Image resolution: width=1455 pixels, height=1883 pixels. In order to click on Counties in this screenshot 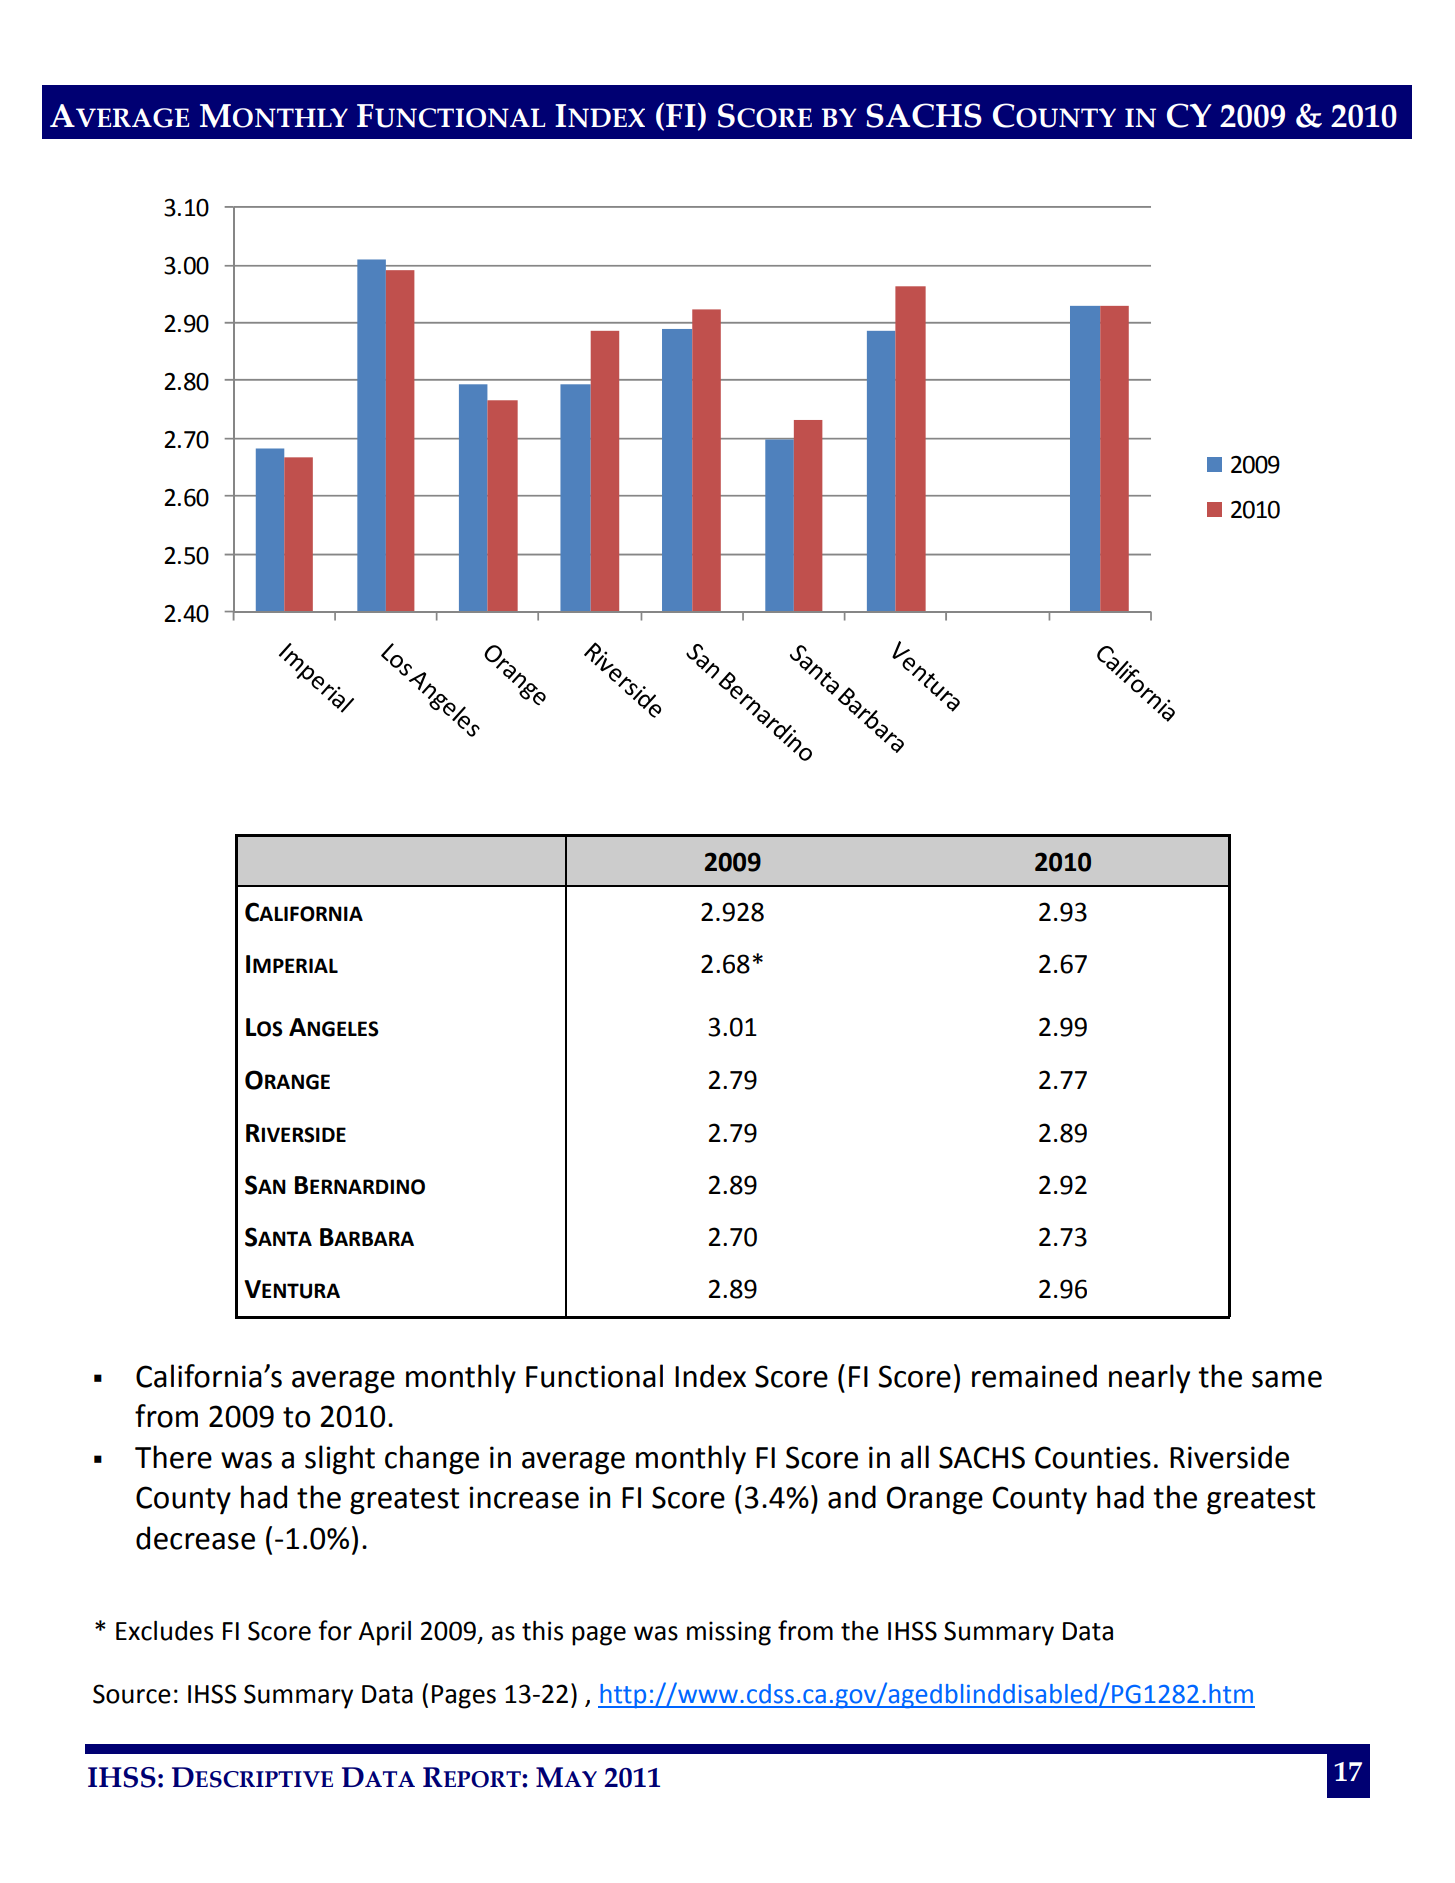, I will do `click(1093, 1457)`.
